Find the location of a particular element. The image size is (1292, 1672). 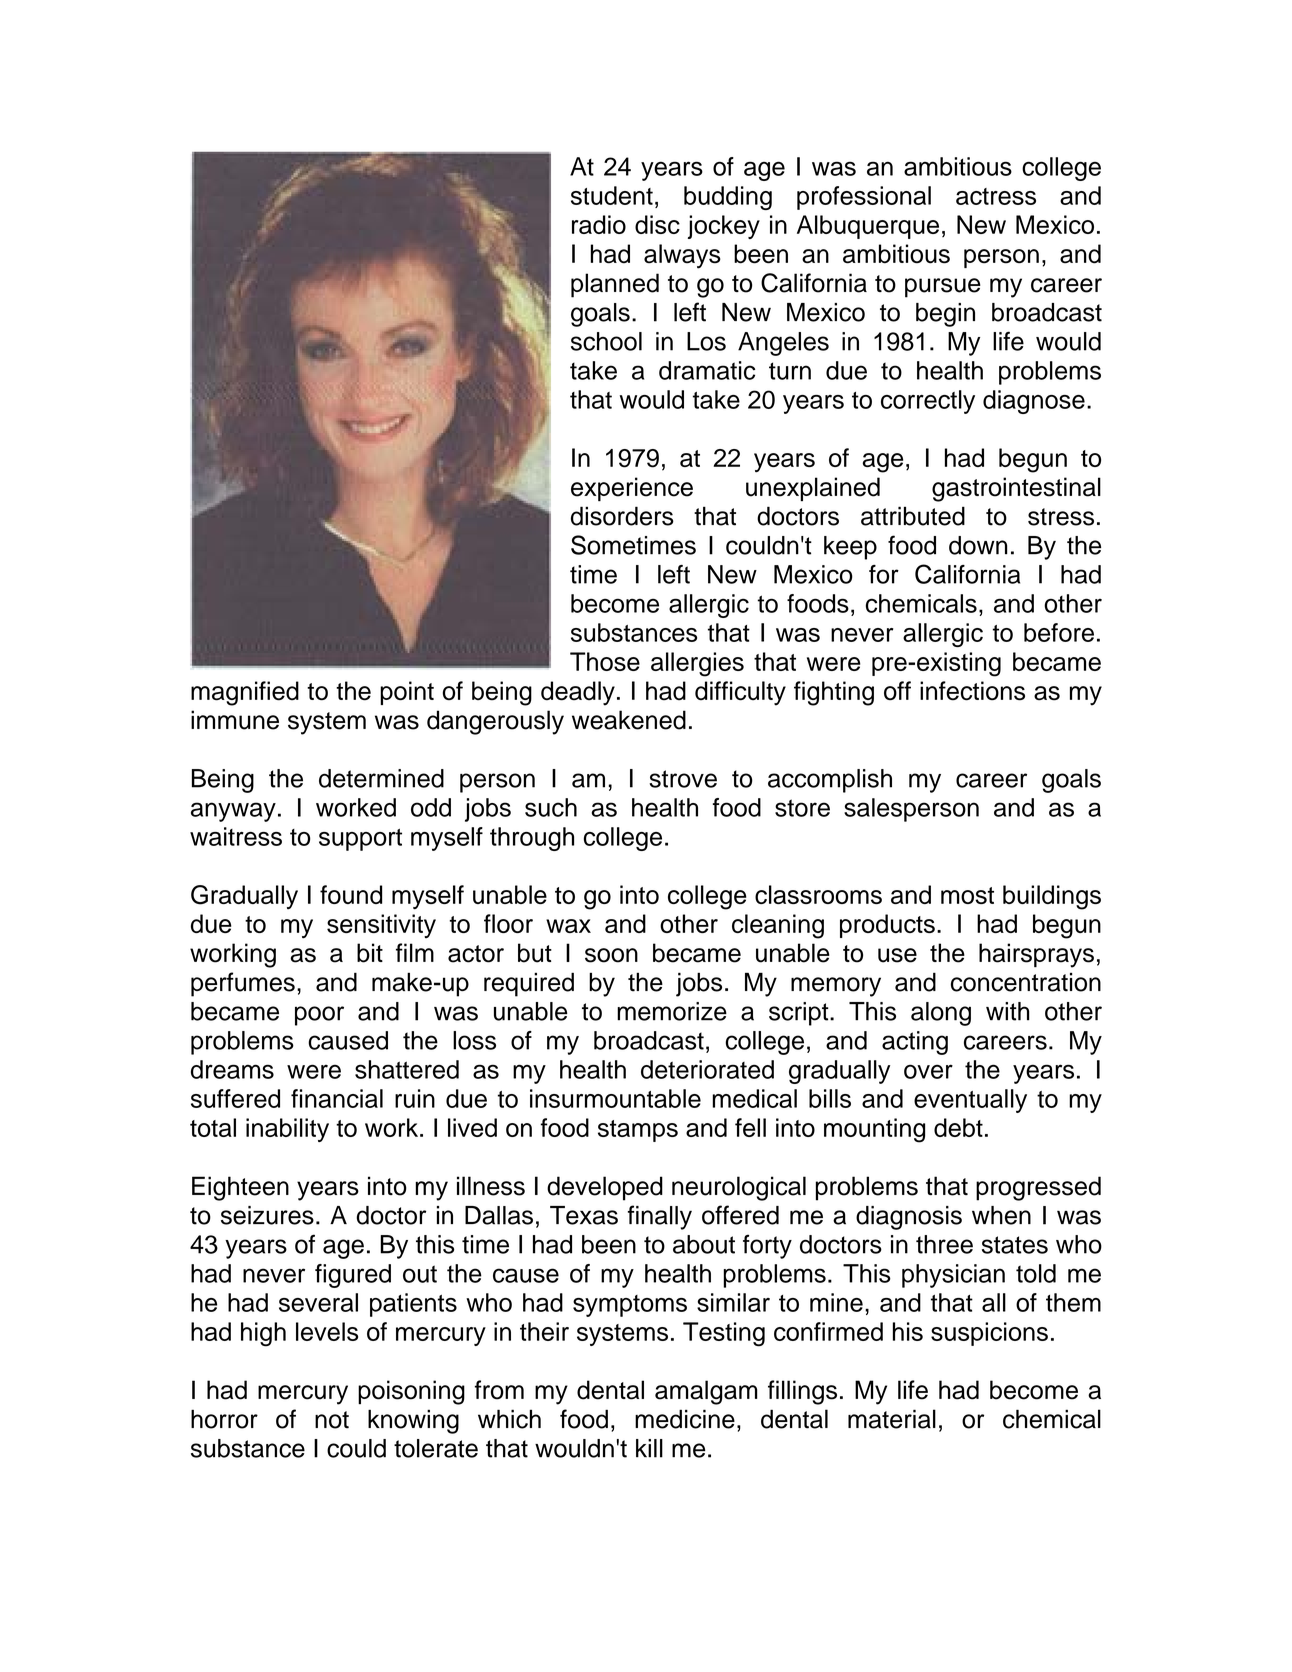

financial is located at coordinates (337, 1098).
